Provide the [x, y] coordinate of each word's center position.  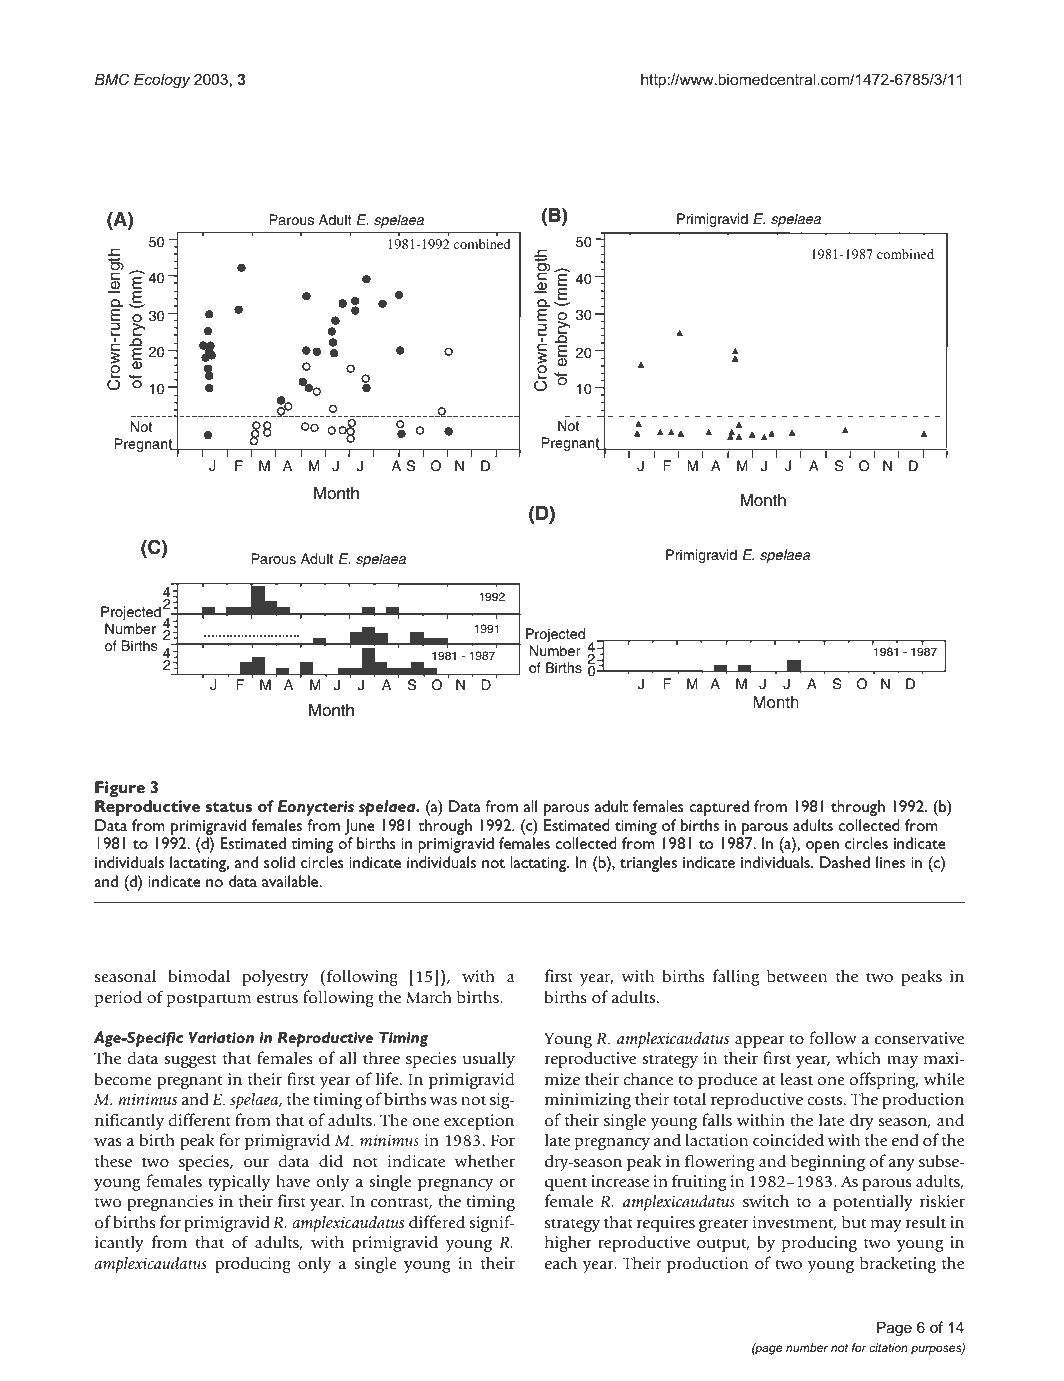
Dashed [845, 862]
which [858, 1058]
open [822, 847]
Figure [120, 789]
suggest [190, 1061]
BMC [112, 79]
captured [719, 808]
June [360, 827]
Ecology [162, 81]
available [291, 881]
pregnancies [170, 1203]
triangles [648, 864]
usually [489, 1060]
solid [279, 862]
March [429, 997]
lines [890, 862]
